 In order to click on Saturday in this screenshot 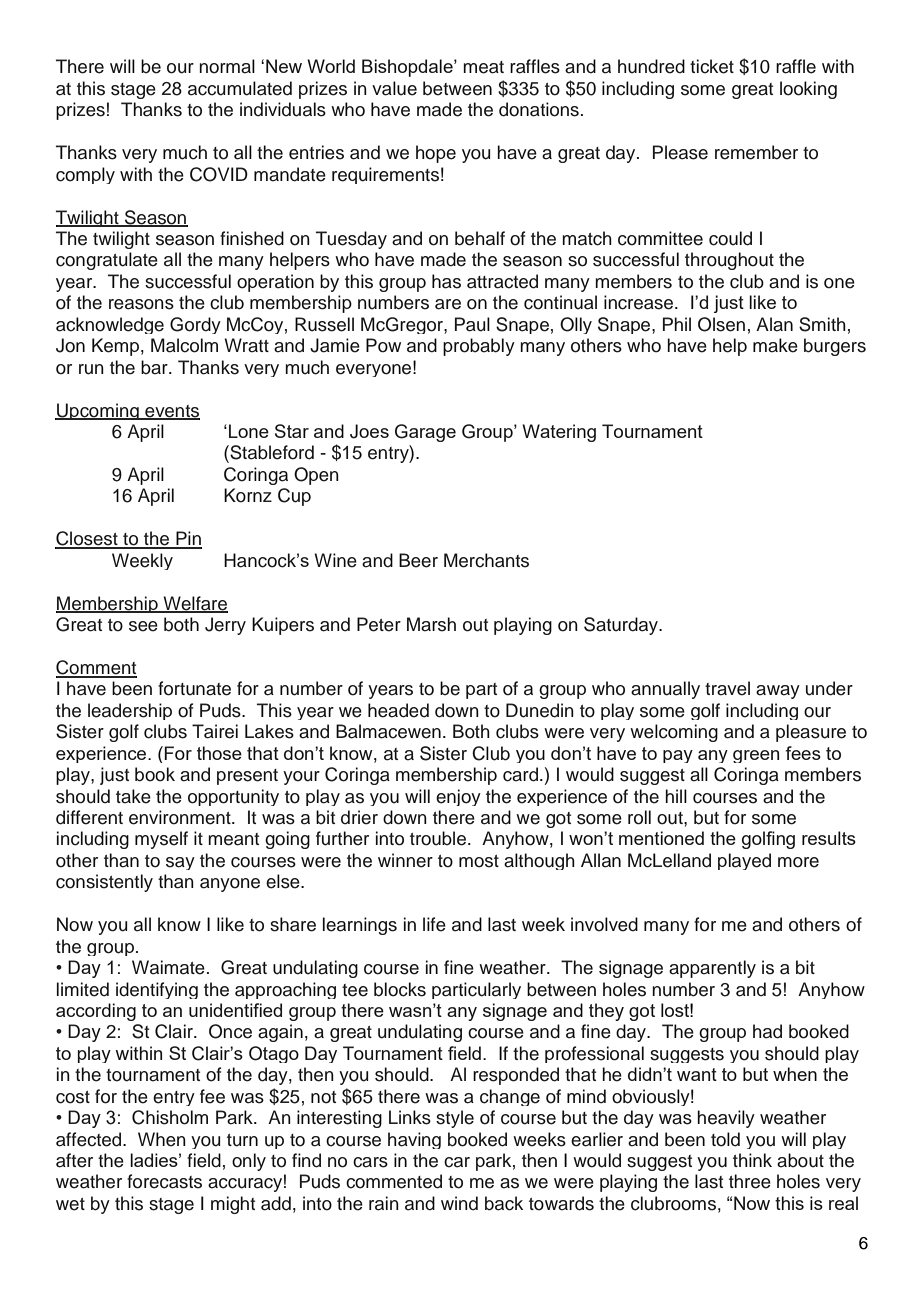, I will do `click(622, 626)`.
